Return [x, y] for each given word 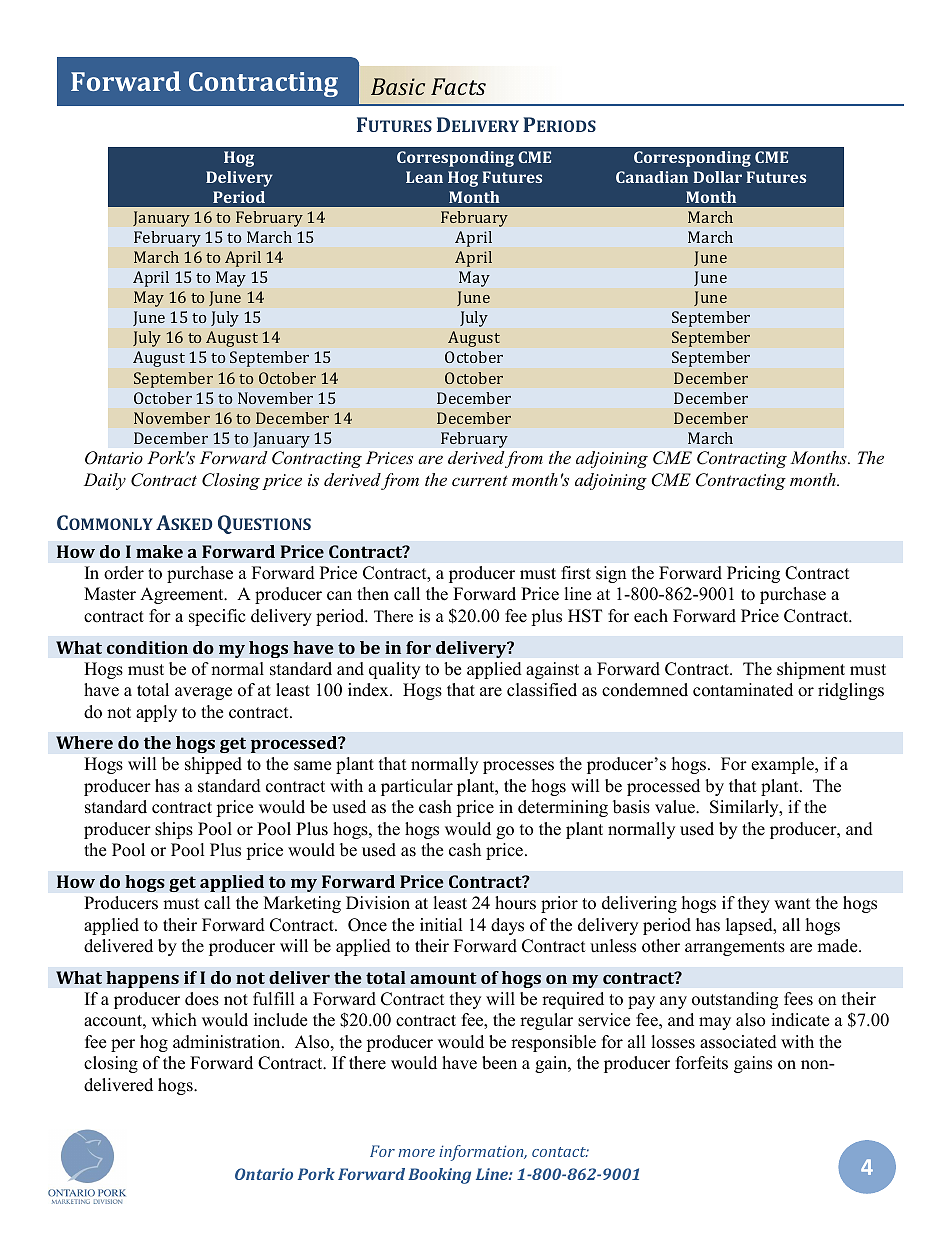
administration [228, 1042]
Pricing [753, 574]
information [482, 1153]
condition [147, 647]
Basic [398, 86]
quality [394, 670]
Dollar [717, 177]
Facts [458, 86]
